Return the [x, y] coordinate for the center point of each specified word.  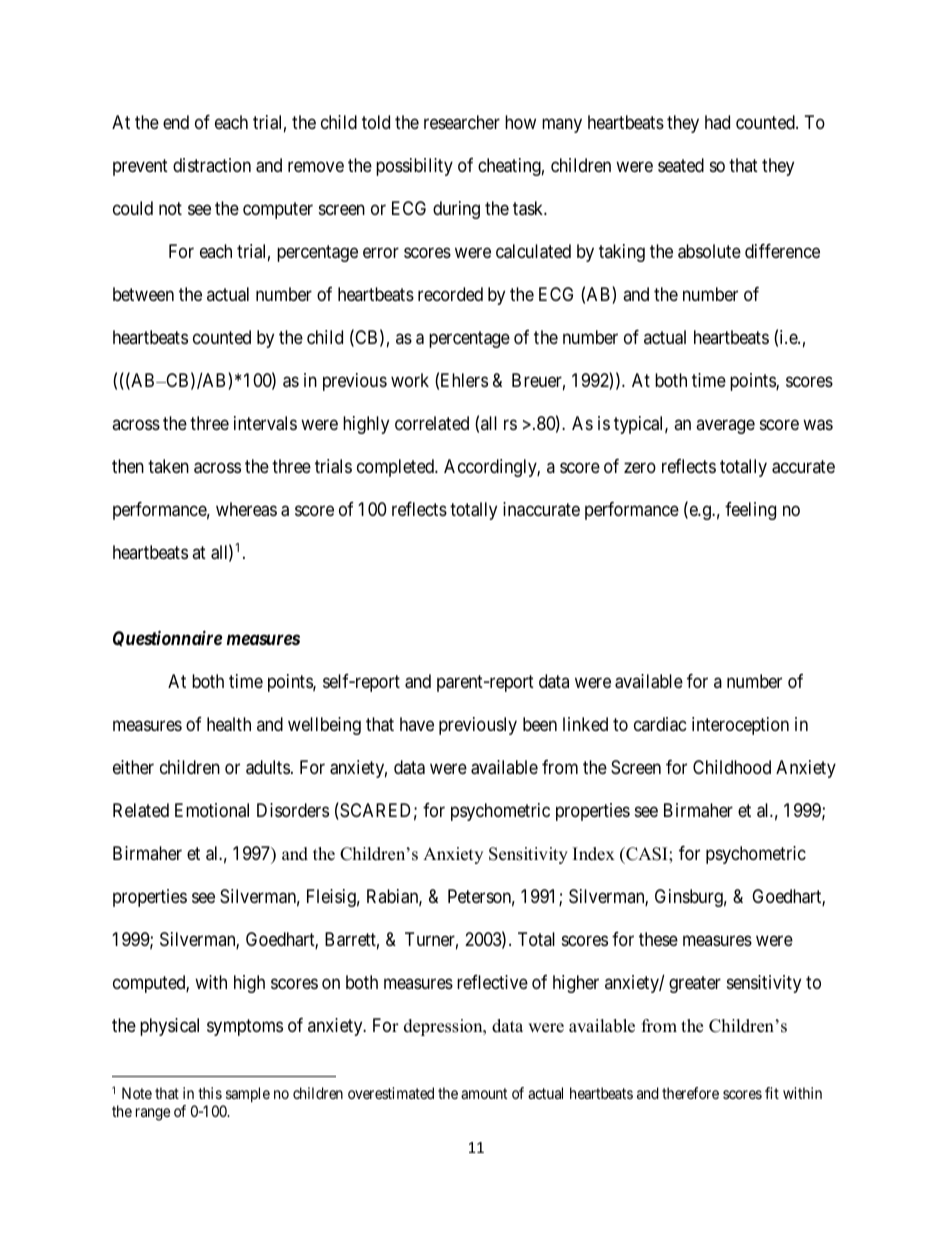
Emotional [212, 810]
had [717, 122]
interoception [740, 726]
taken [168, 466]
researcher [462, 122]
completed [396, 468]
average [725, 426]
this [210, 1093]
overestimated [391, 1093]
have [417, 724]
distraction [212, 165]
